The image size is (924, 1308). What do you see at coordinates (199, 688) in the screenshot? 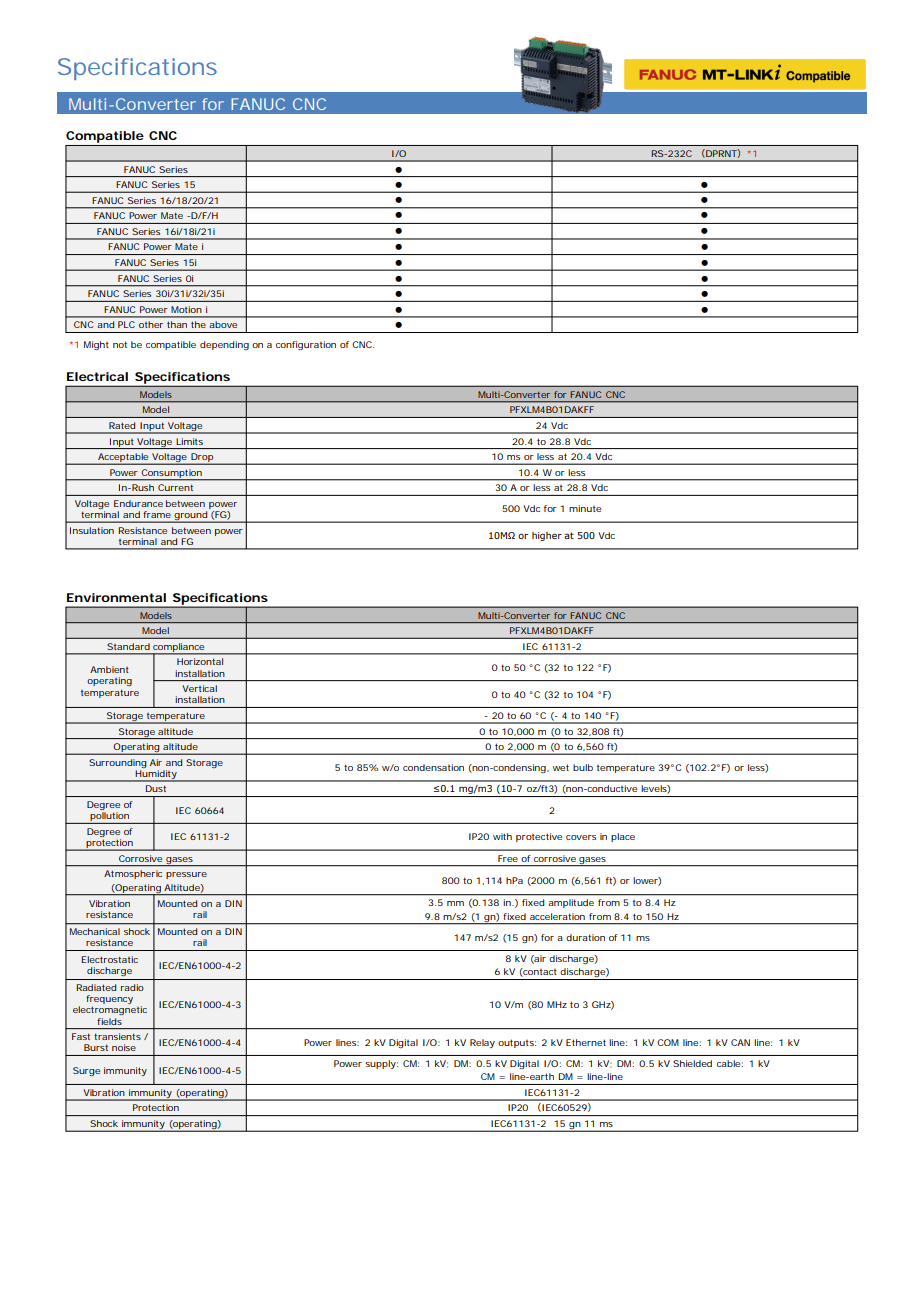
I see `Vertical` at bounding box center [199, 688].
